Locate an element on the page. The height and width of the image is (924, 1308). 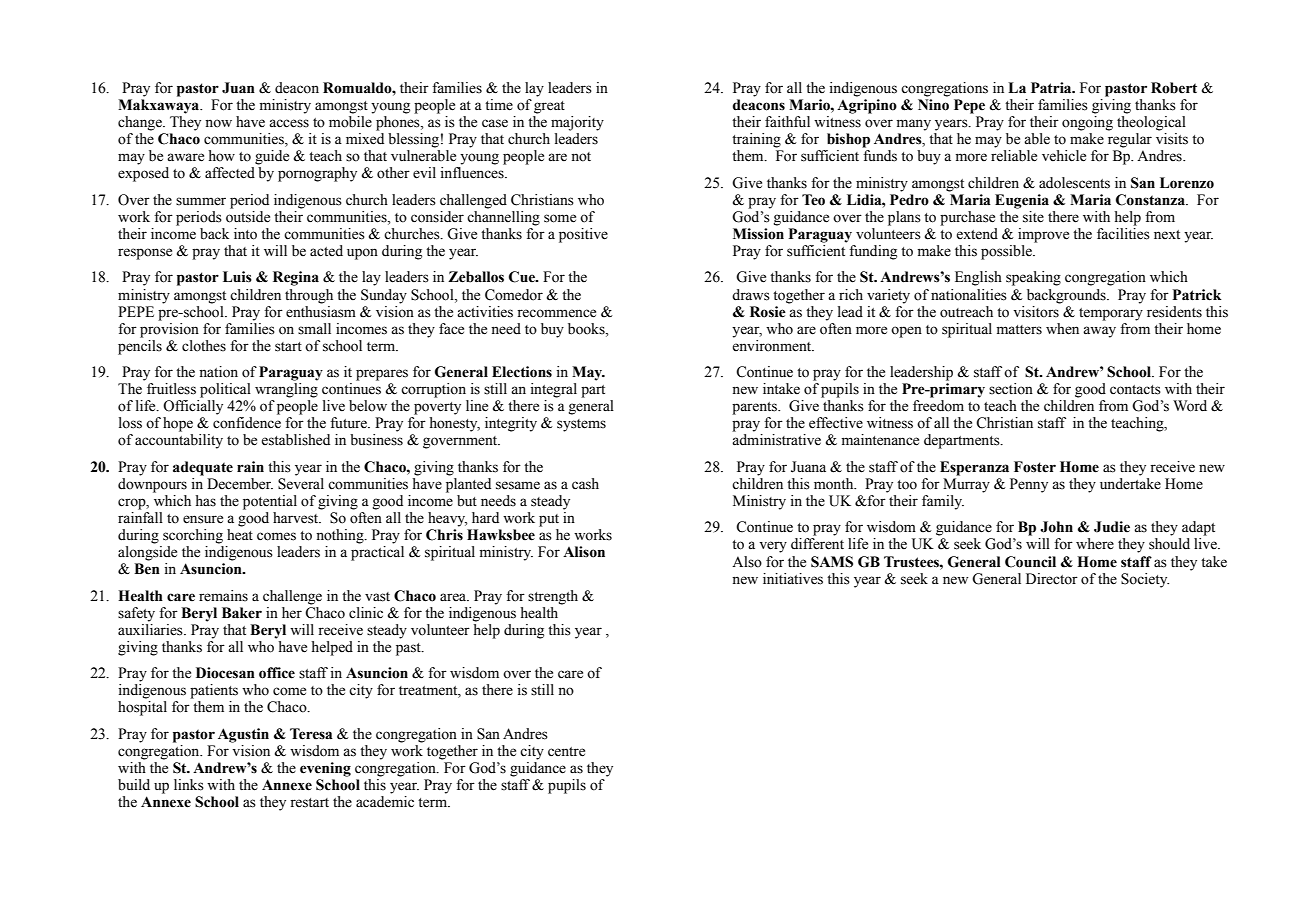
when is located at coordinates (1062, 329).
